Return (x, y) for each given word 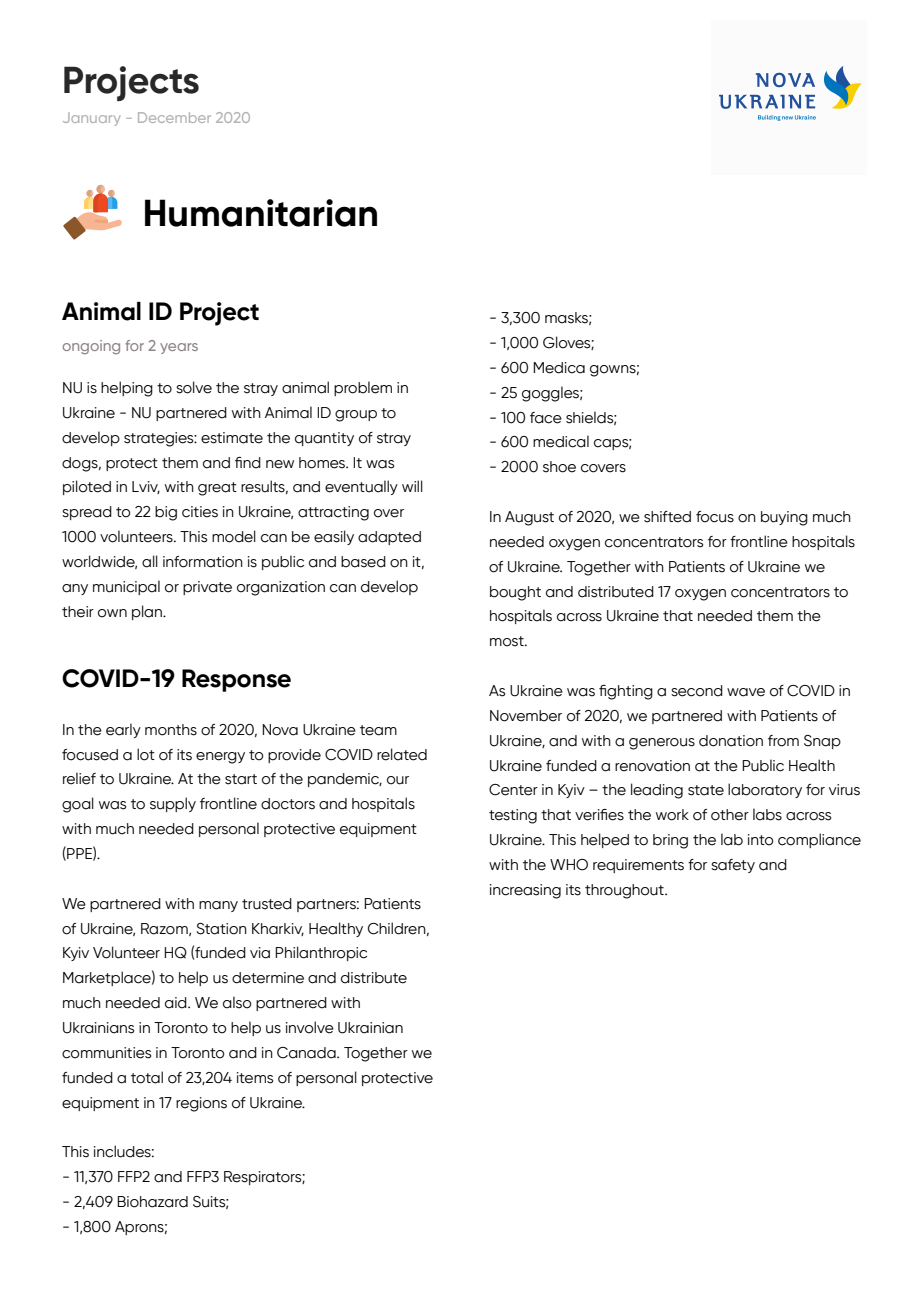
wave (746, 692)
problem (363, 388)
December (174, 117)
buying (784, 518)
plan (148, 612)
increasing (525, 891)
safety (733, 866)
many (218, 906)
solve (194, 387)
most (508, 641)
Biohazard (152, 1202)
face (546, 418)
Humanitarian (261, 213)
